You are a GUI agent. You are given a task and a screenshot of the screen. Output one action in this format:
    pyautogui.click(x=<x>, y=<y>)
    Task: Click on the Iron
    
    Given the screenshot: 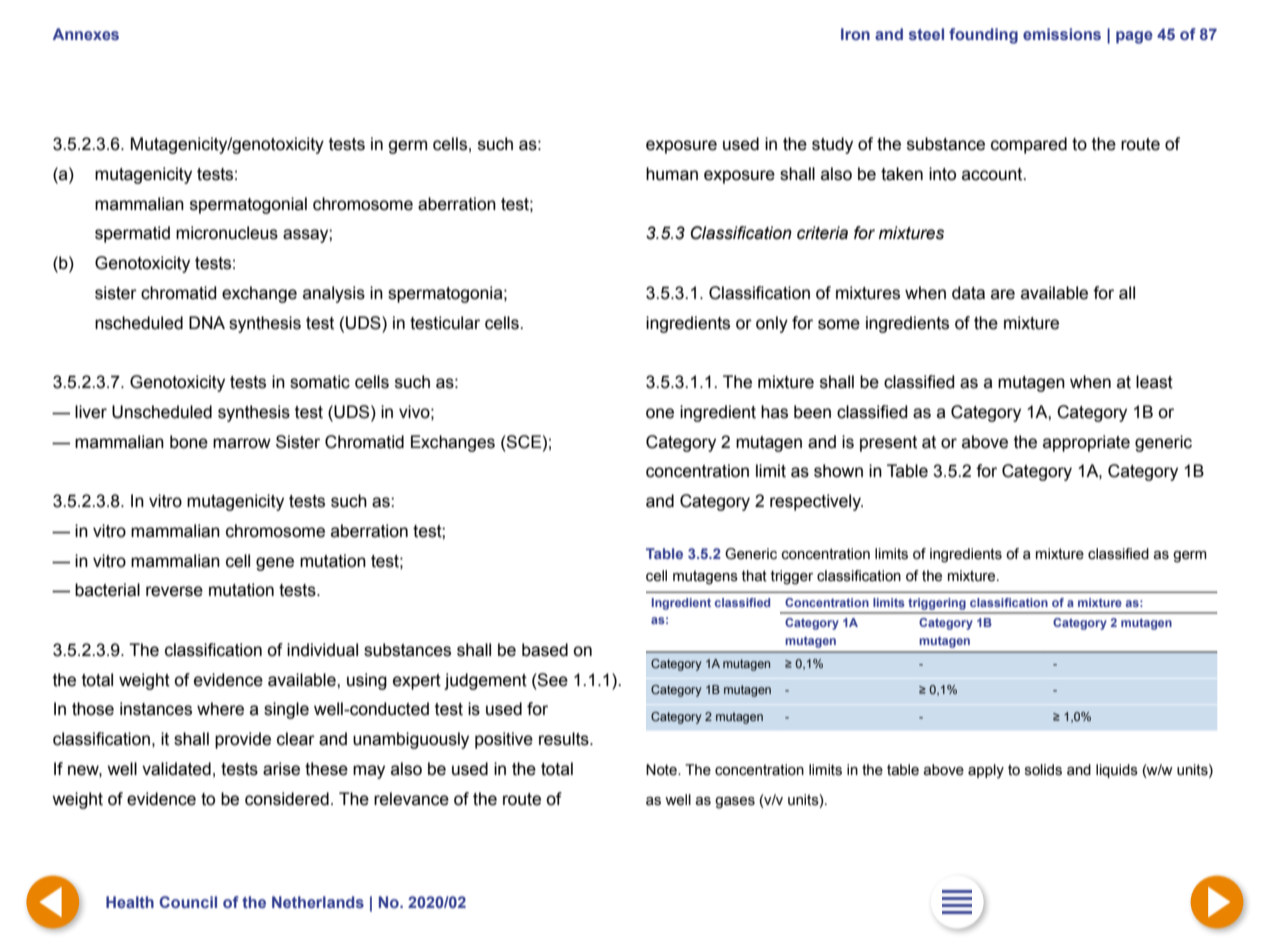 What is the action you would take?
    pyautogui.click(x=855, y=34)
